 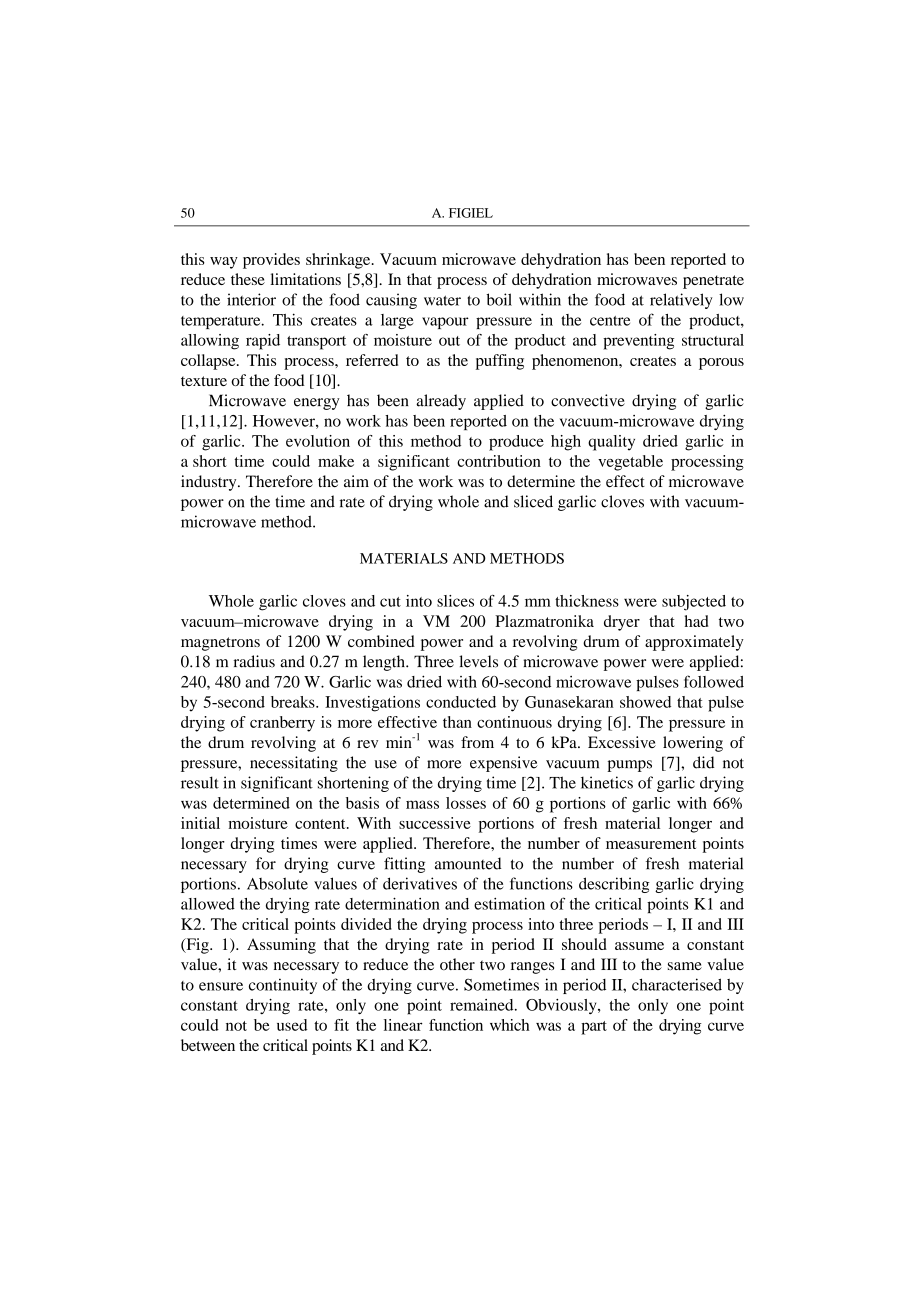 What do you see at coordinates (248, 279) in the document?
I see `these` at bounding box center [248, 279].
